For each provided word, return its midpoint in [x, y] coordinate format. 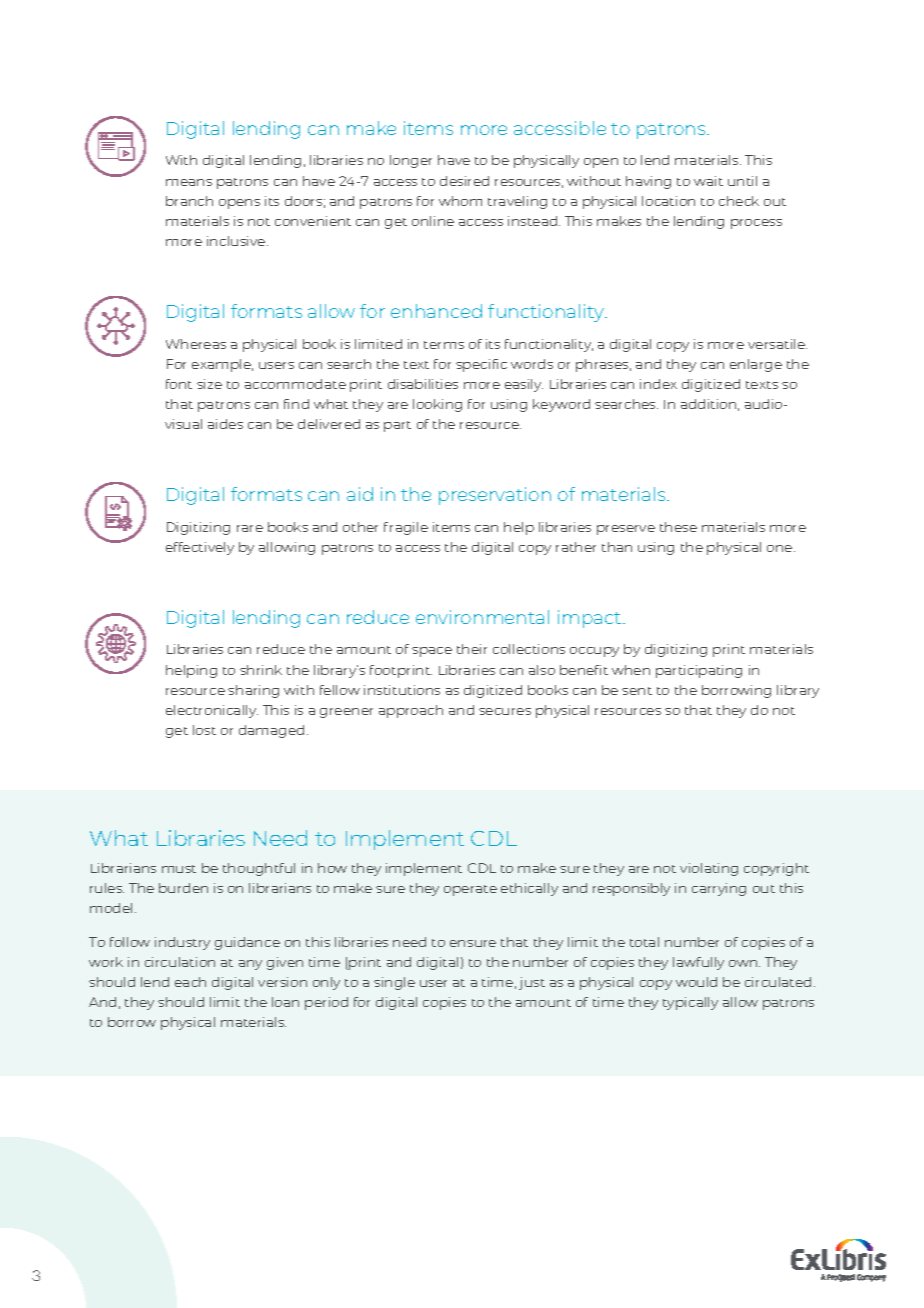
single [394, 983]
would [696, 982]
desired [464, 181]
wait [708, 181]
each [190, 982]
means [189, 182]
